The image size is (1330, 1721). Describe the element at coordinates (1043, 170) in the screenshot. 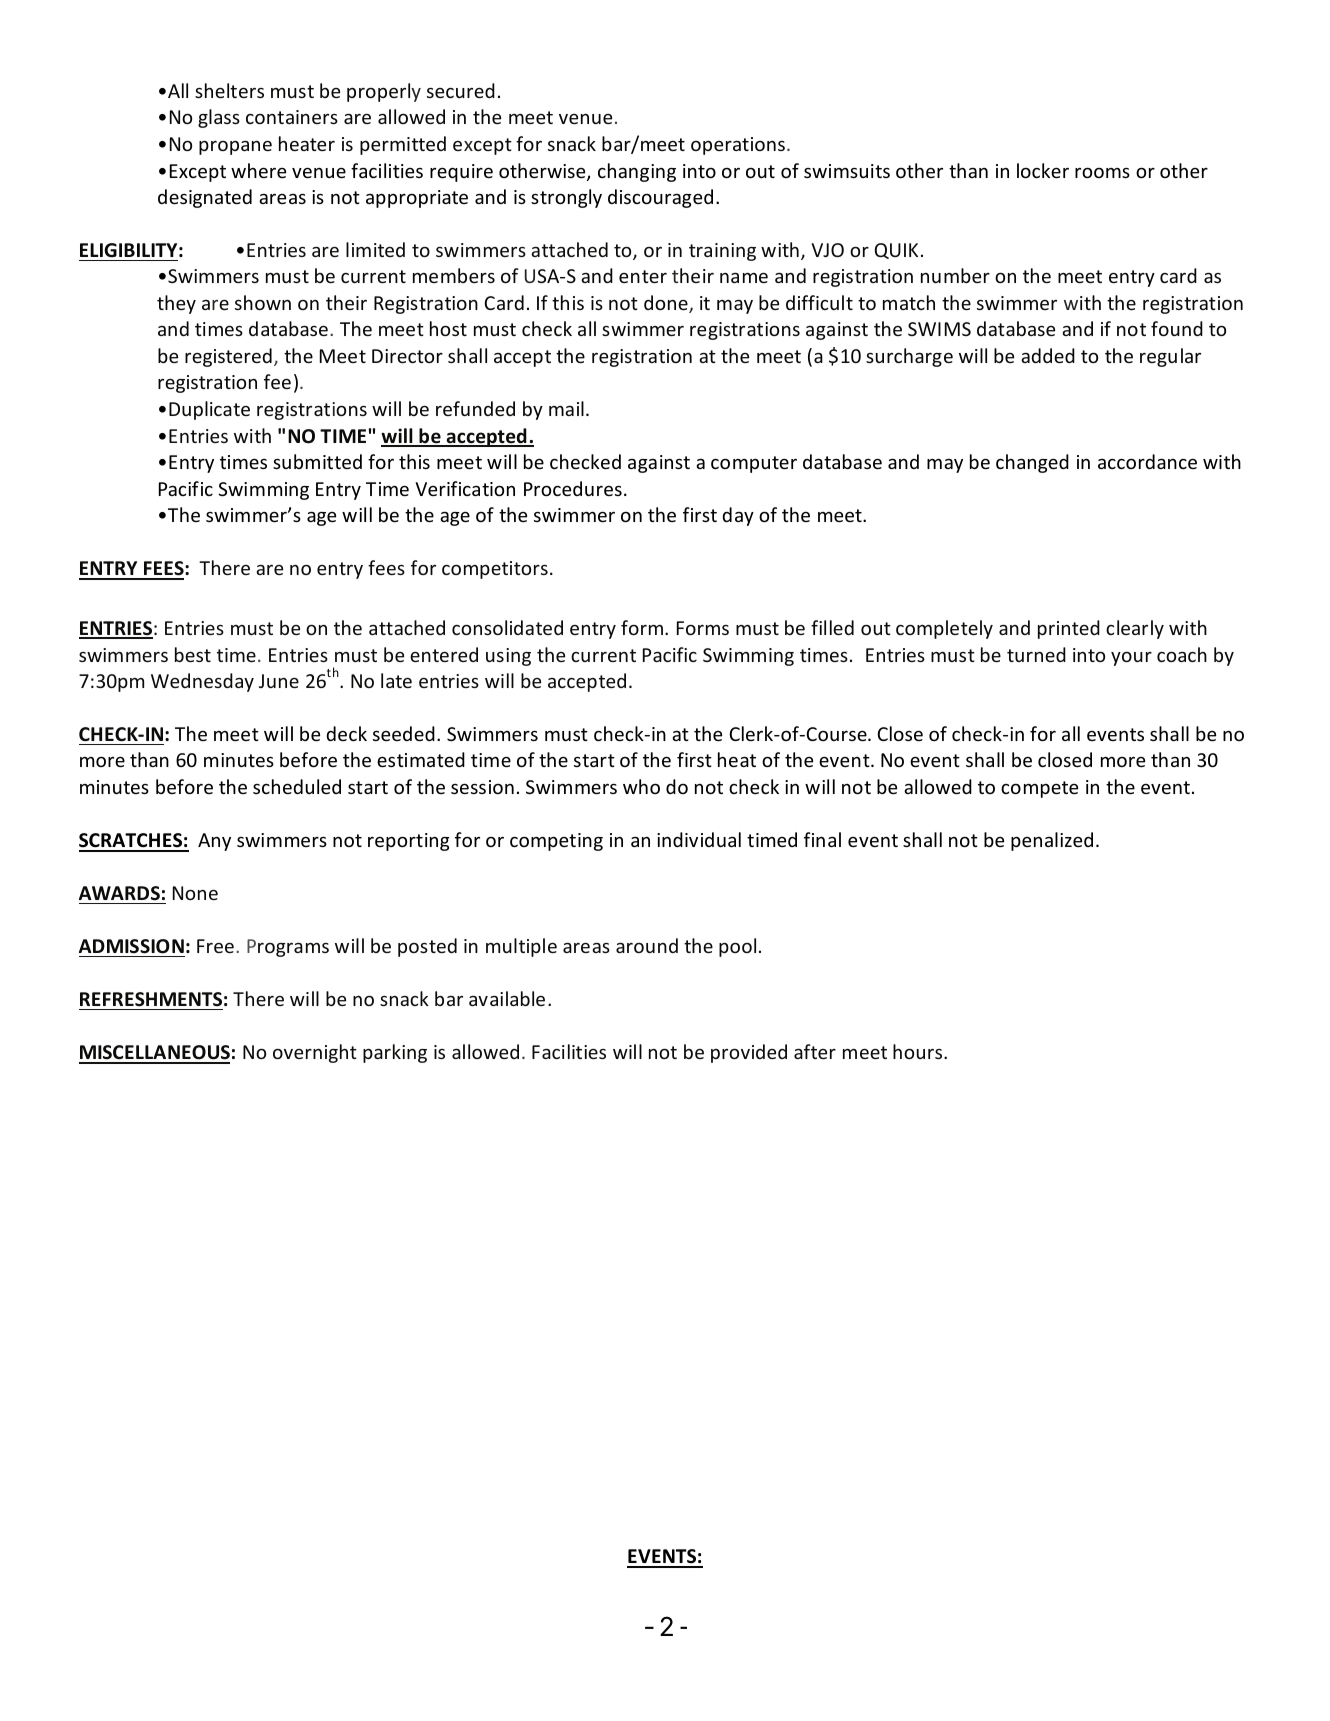

I see `locker` at that location.
